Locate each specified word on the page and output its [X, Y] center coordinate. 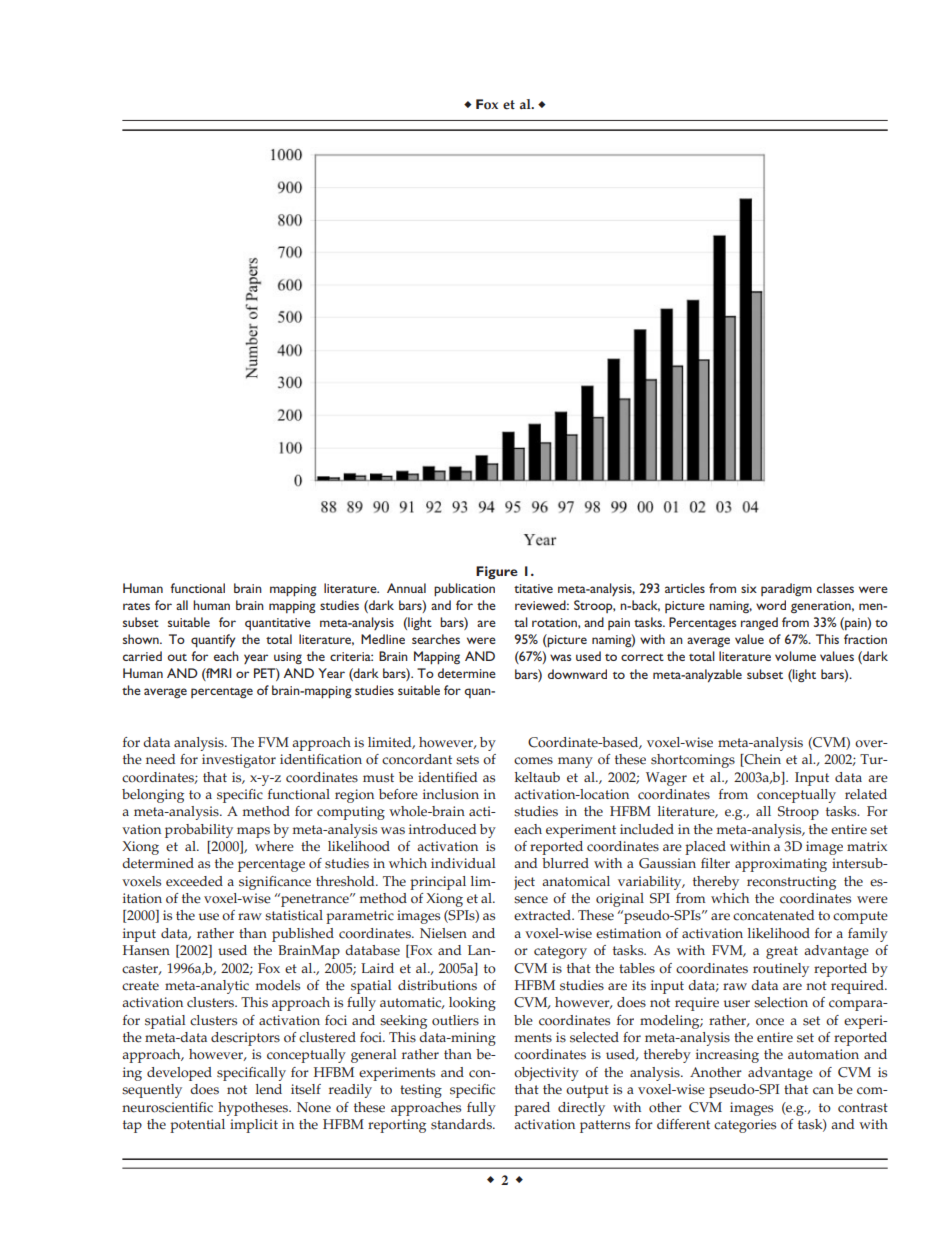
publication [464, 589]
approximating [781, 865]
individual [463, 863]
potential [197, 1126]
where [274, 846]
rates [136, 606]
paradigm [786, 589]
